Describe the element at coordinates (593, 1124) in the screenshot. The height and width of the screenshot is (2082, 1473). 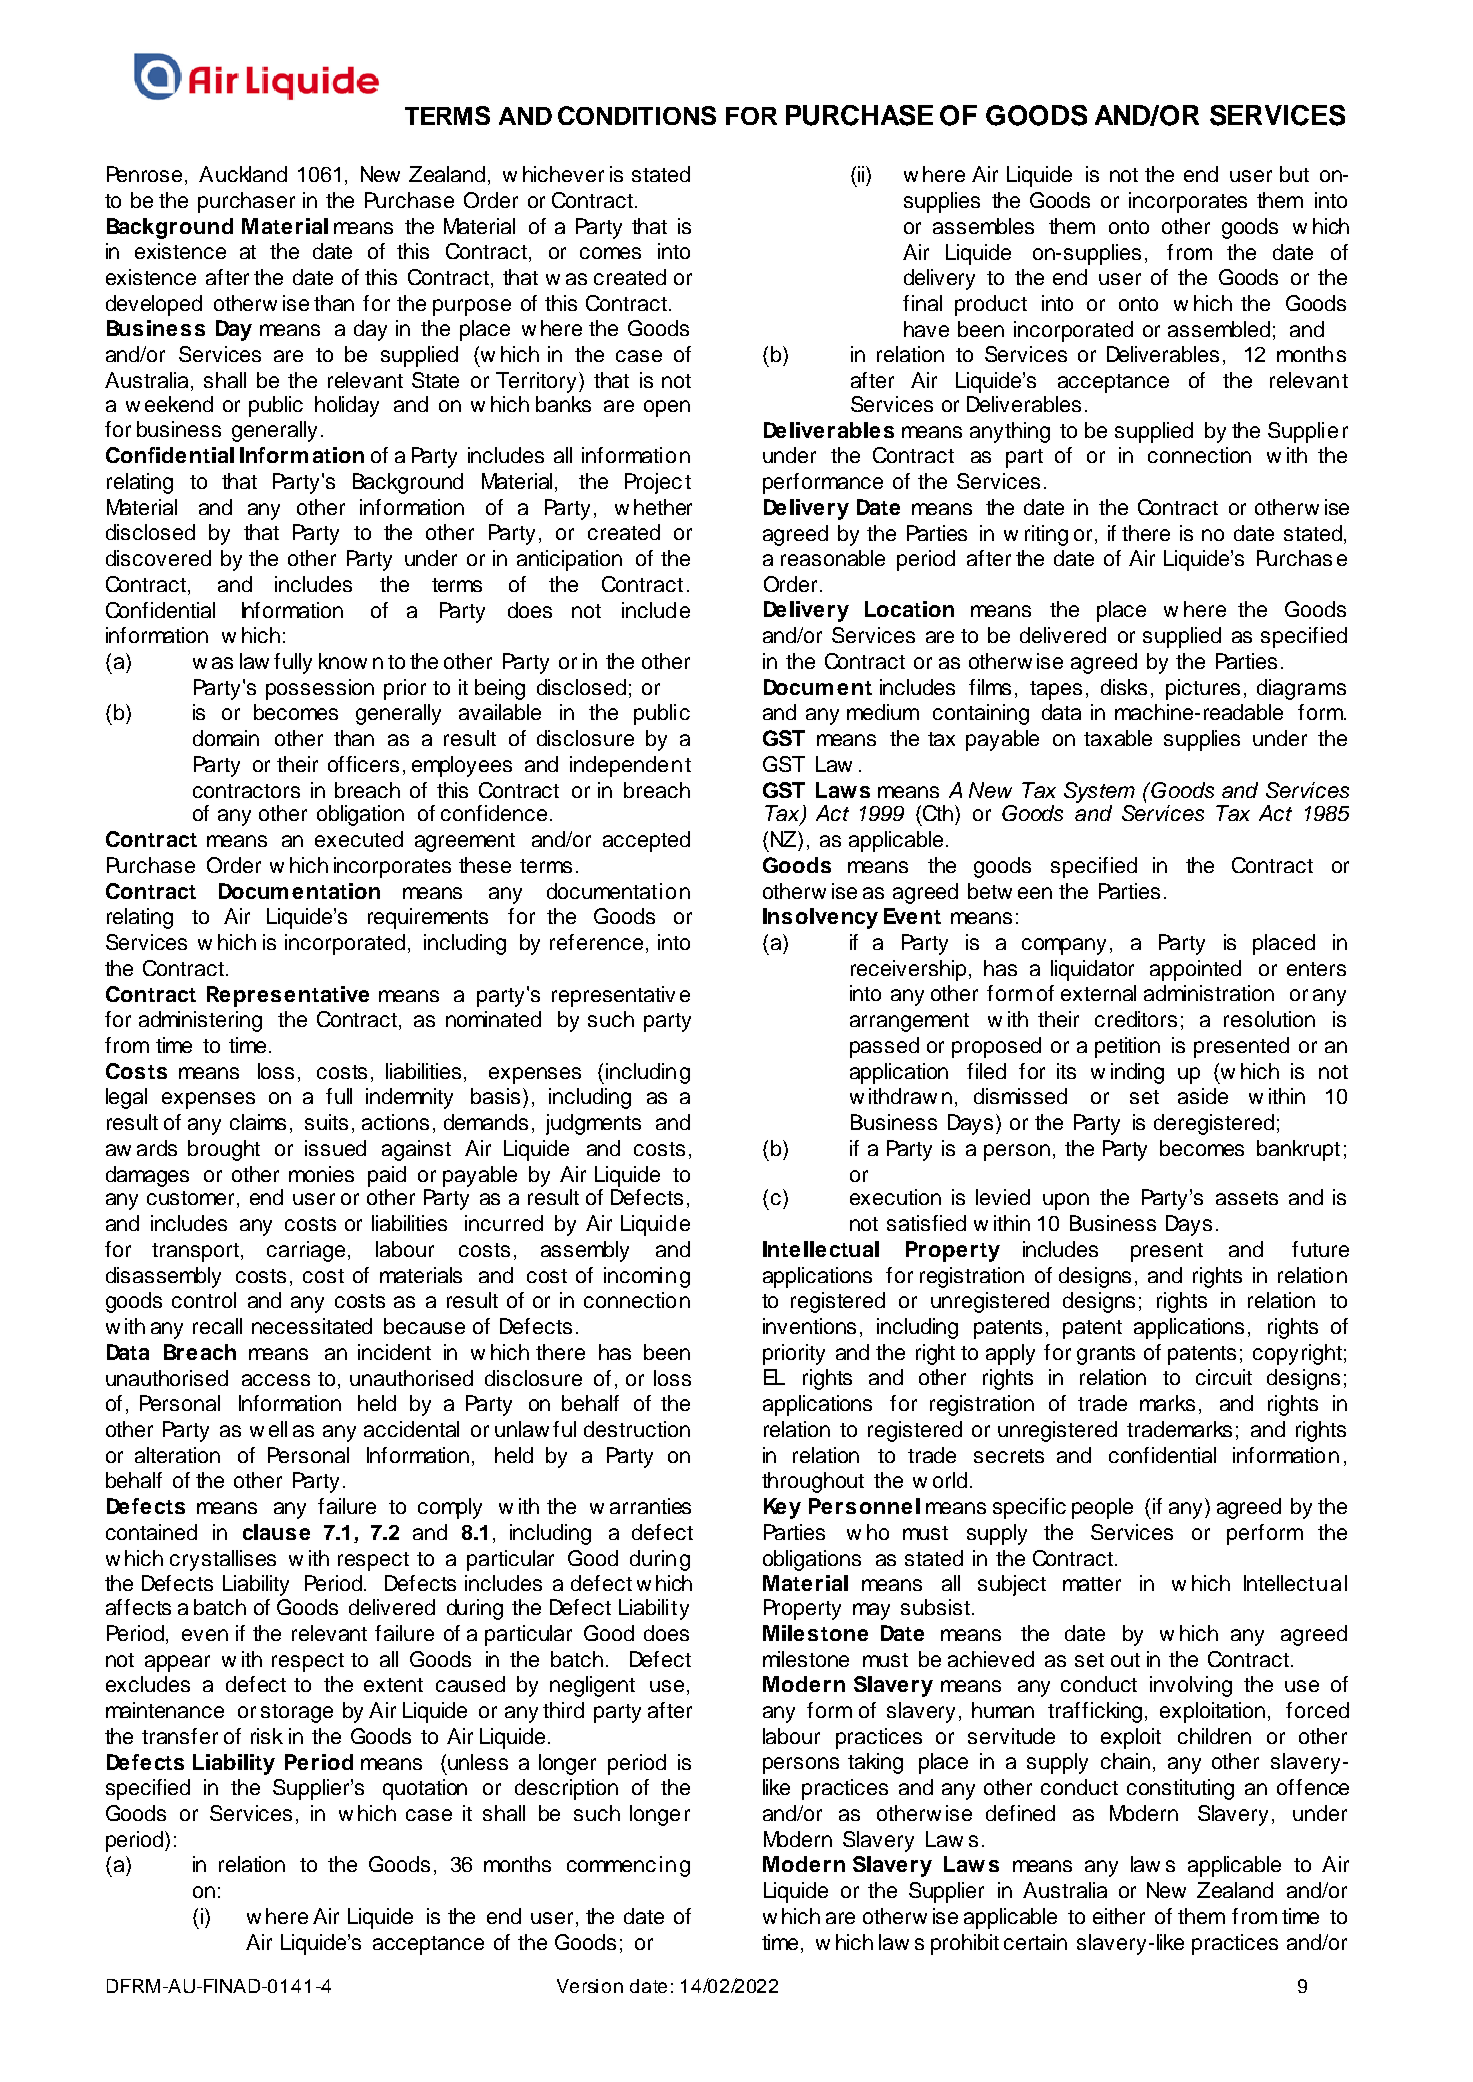
I see `judgments` at that location.
